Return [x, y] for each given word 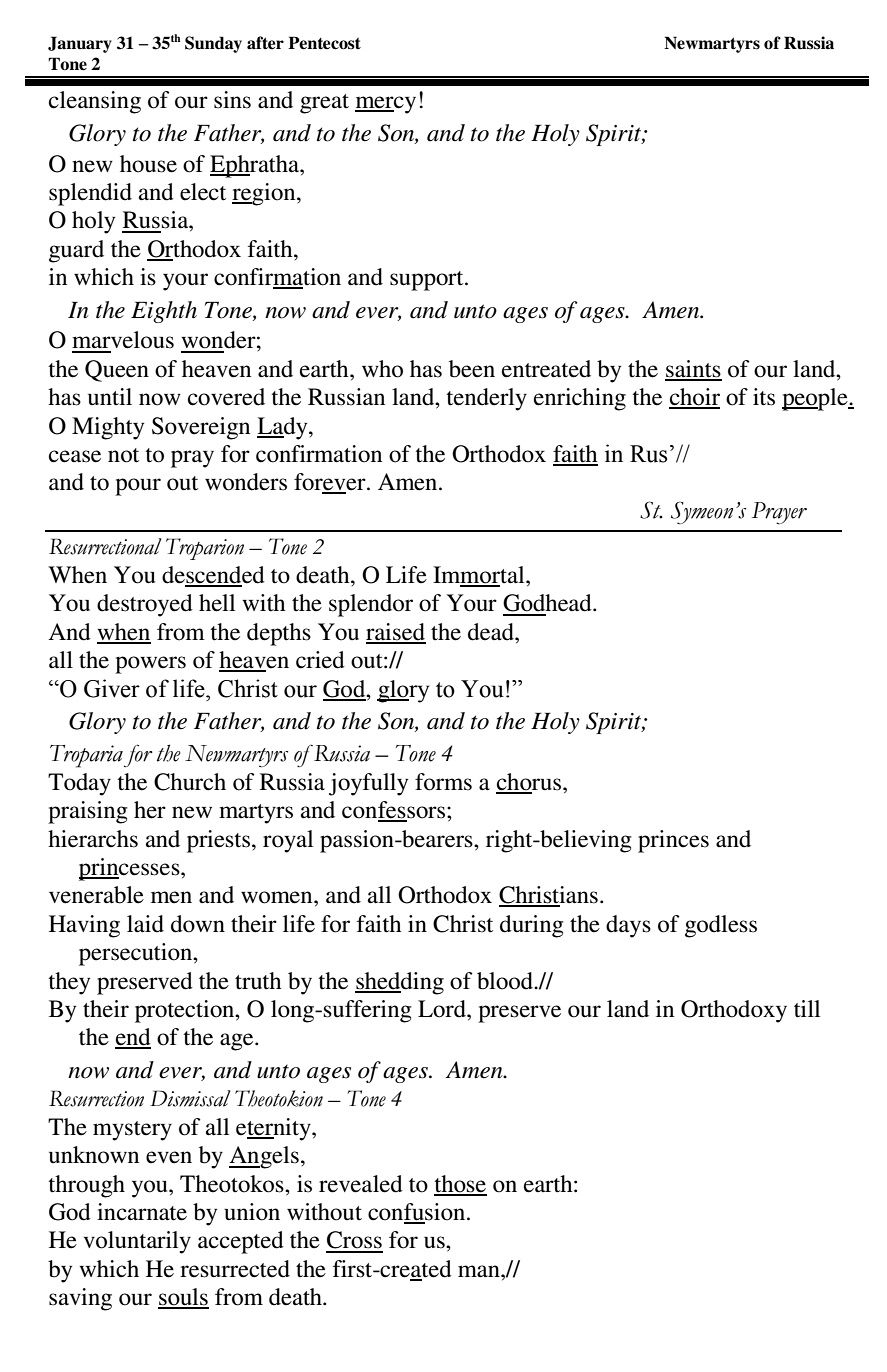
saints [693, 370]
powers [150, 665]
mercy [385, 105]
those [460, 1185]
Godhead [548, 603]
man [480, 1271]
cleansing [95, 102]
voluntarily [137, 1242]
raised [396, 633]
